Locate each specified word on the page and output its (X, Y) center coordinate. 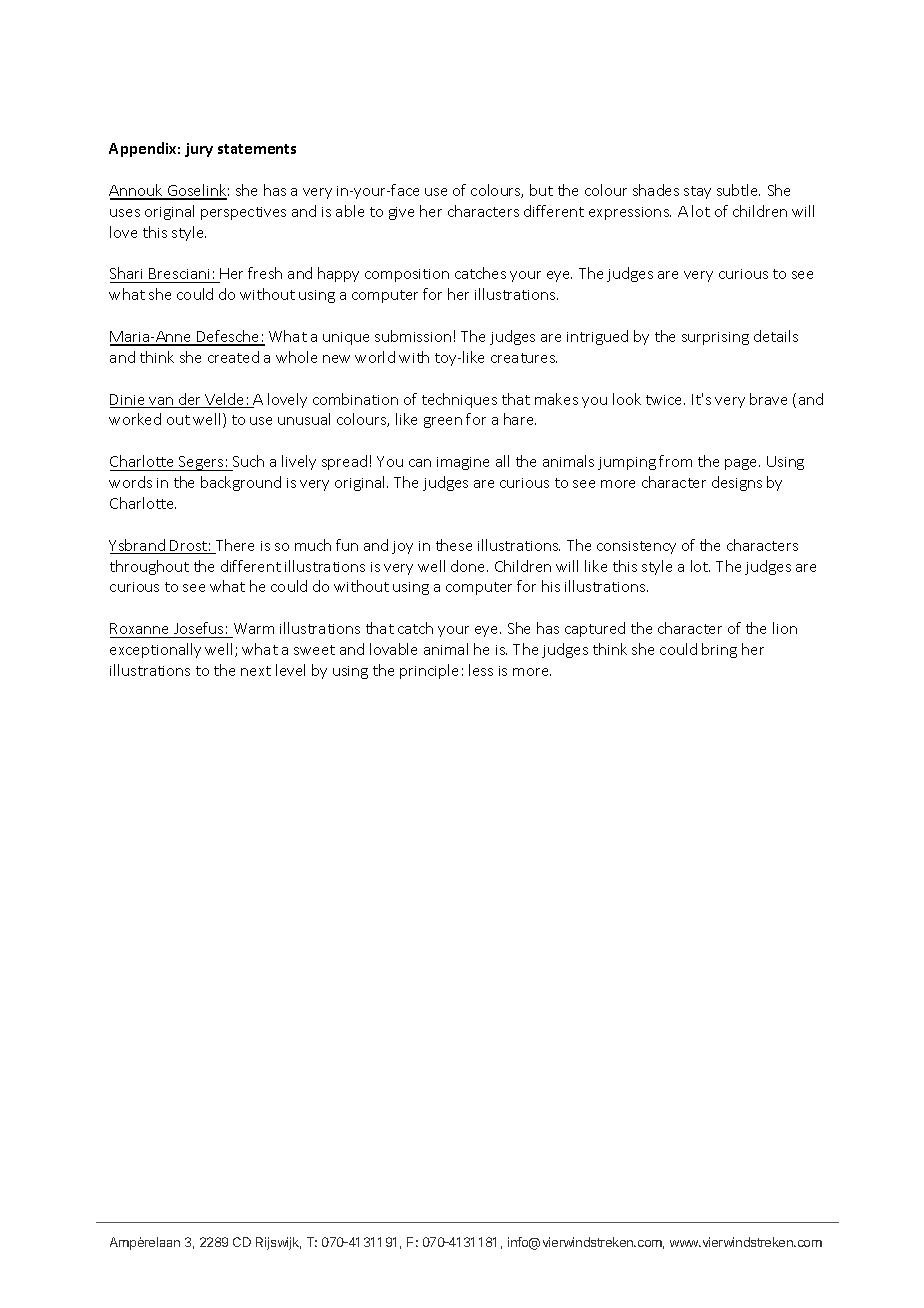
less (481, 670)
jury (199, 150)
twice (665, 400)
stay (697, 192)
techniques (459, 400)
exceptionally (155, 650)
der (190, 400)
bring (719, 650)
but (541, 190)
